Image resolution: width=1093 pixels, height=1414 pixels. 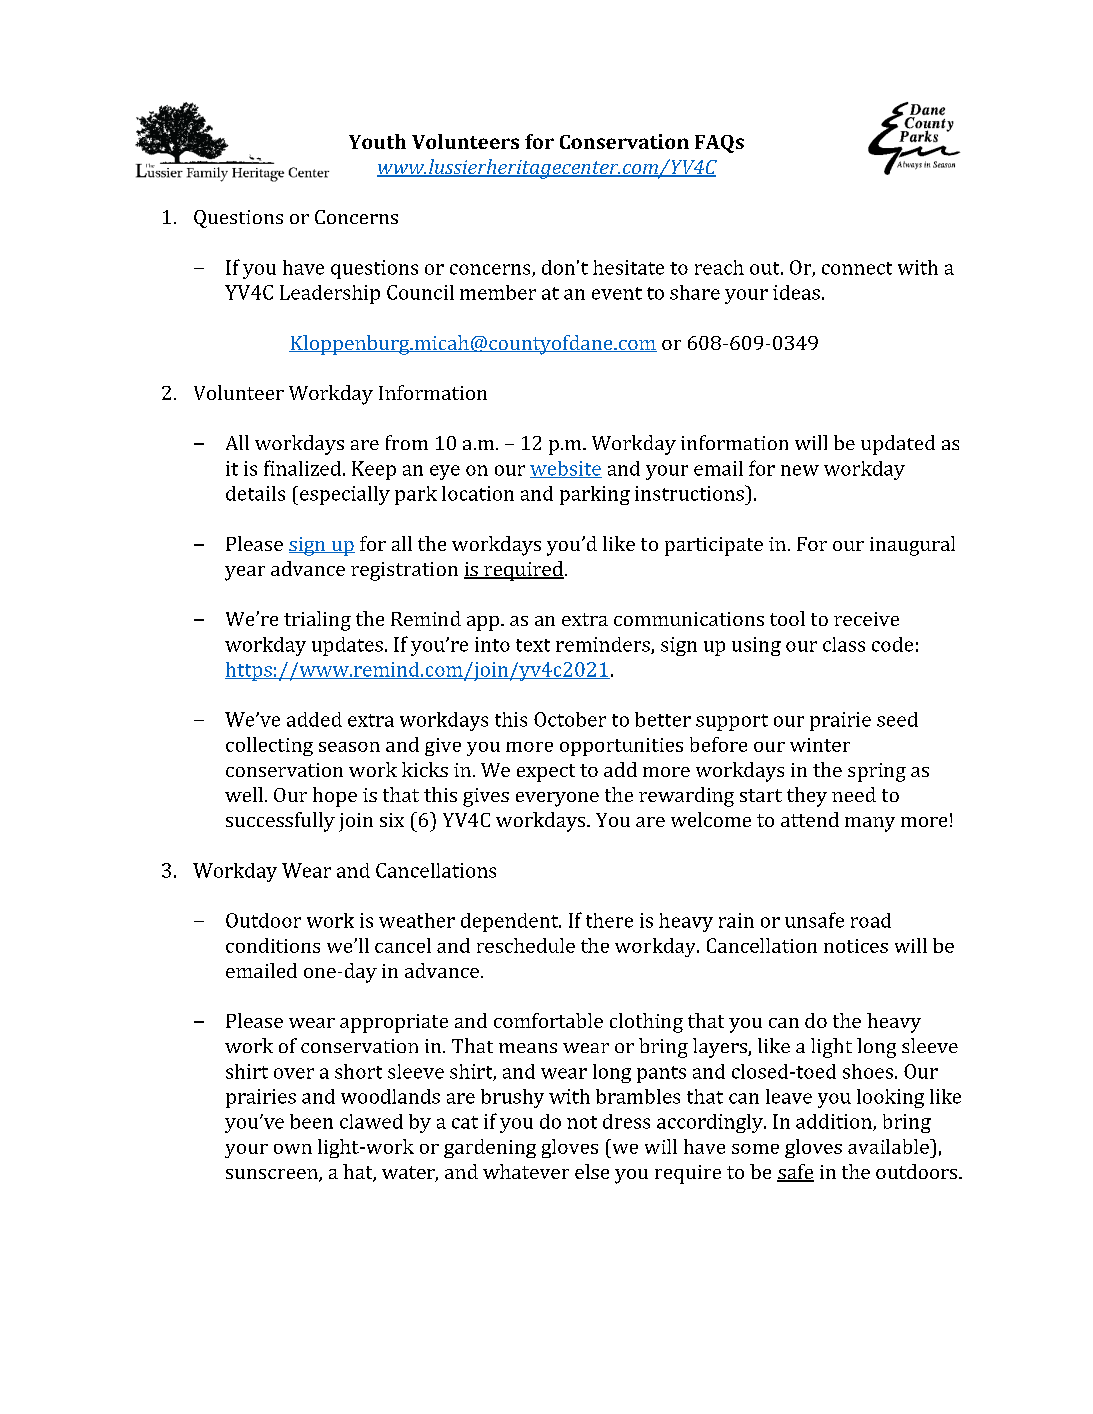 I want to click on there, so click(x=609, y=920).
